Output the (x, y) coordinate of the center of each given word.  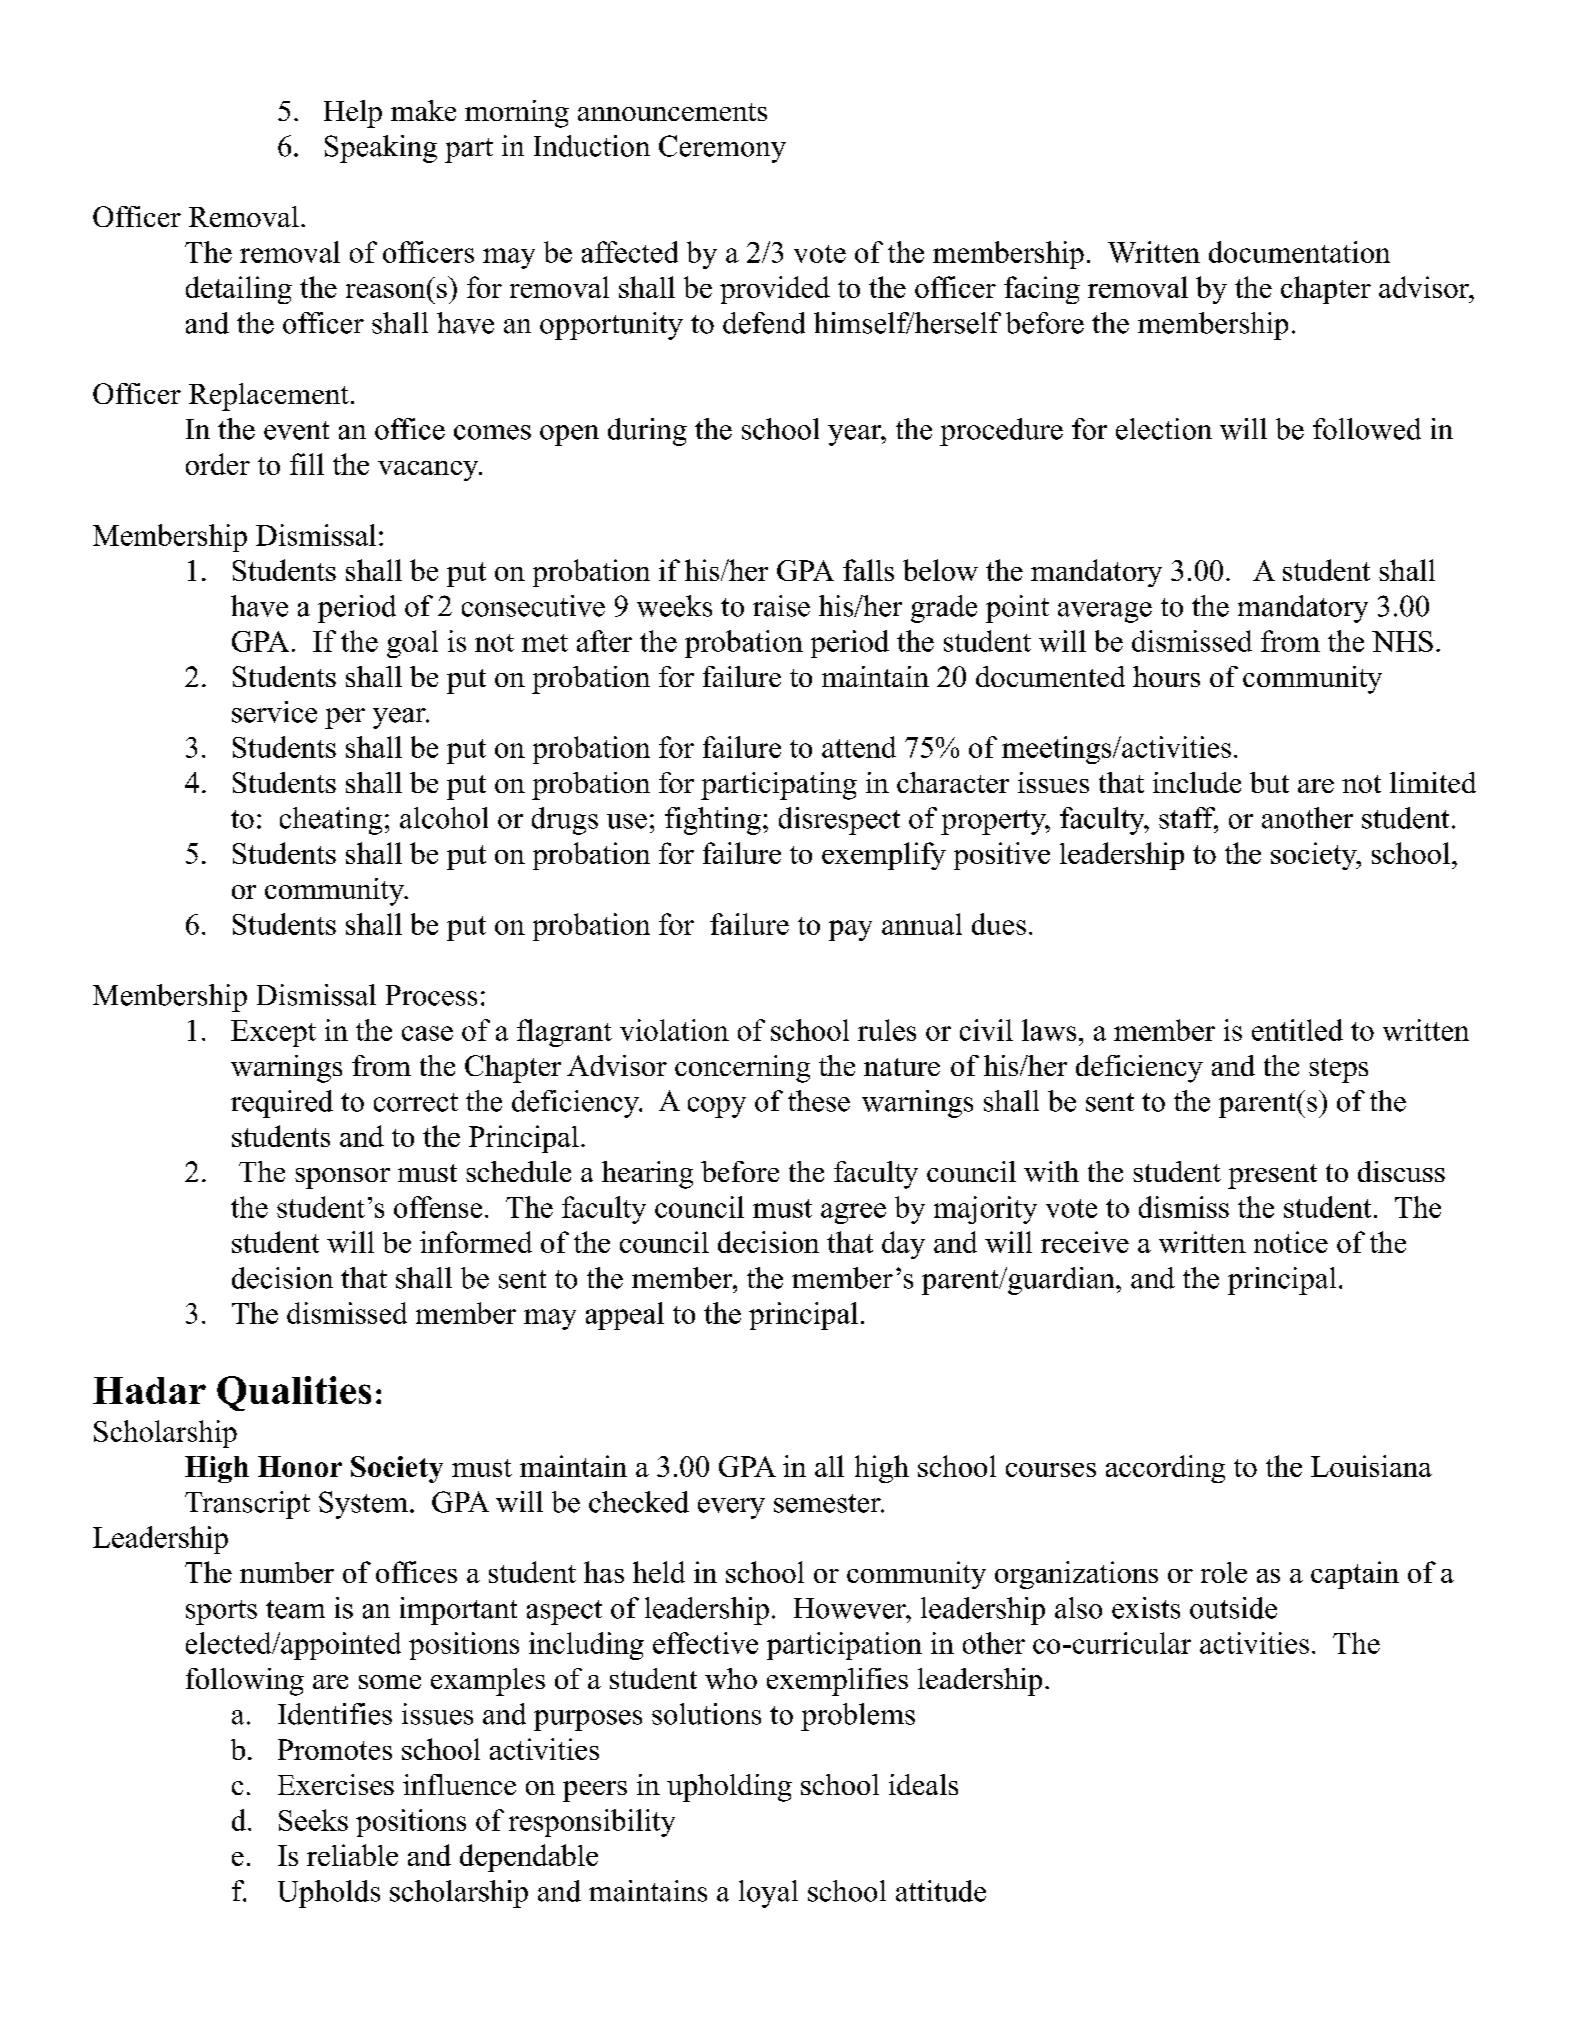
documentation (1299, 252)
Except (273, 1033)
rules (887, 1030)
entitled (1297, 1030)
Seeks (313, 1820)
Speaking (381, 149)
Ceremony (722, 149)
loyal (768, 1894)
